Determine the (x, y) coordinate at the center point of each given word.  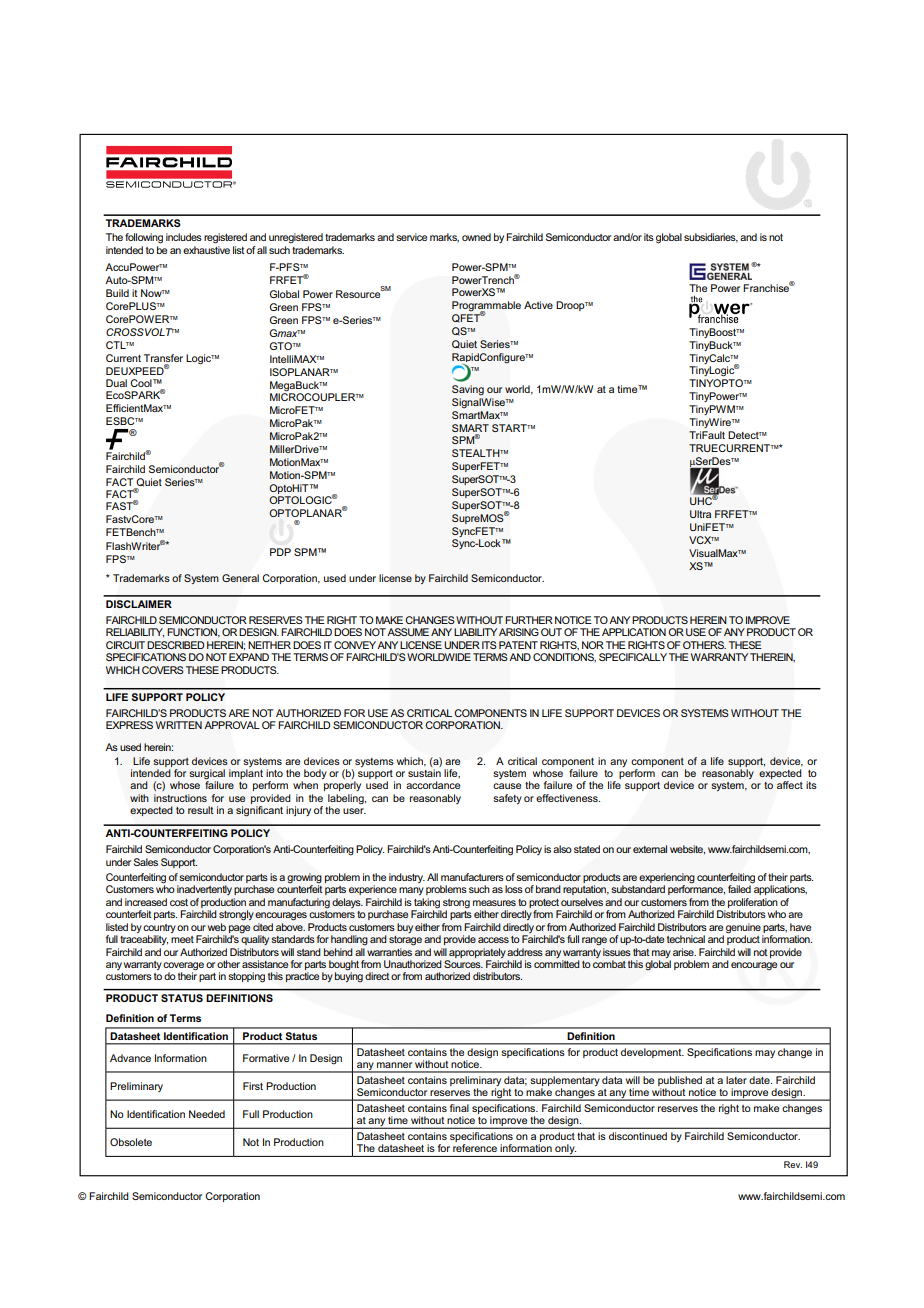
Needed (207, 1114)
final (459, 1108)
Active (538, 305)
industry (407, 878)
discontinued (638, 1136)
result (200, 810)
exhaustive (206, 250)
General (240, 578)
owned (476, 237)
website (687, 850)
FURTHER (529, 620)
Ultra (700, 514)
